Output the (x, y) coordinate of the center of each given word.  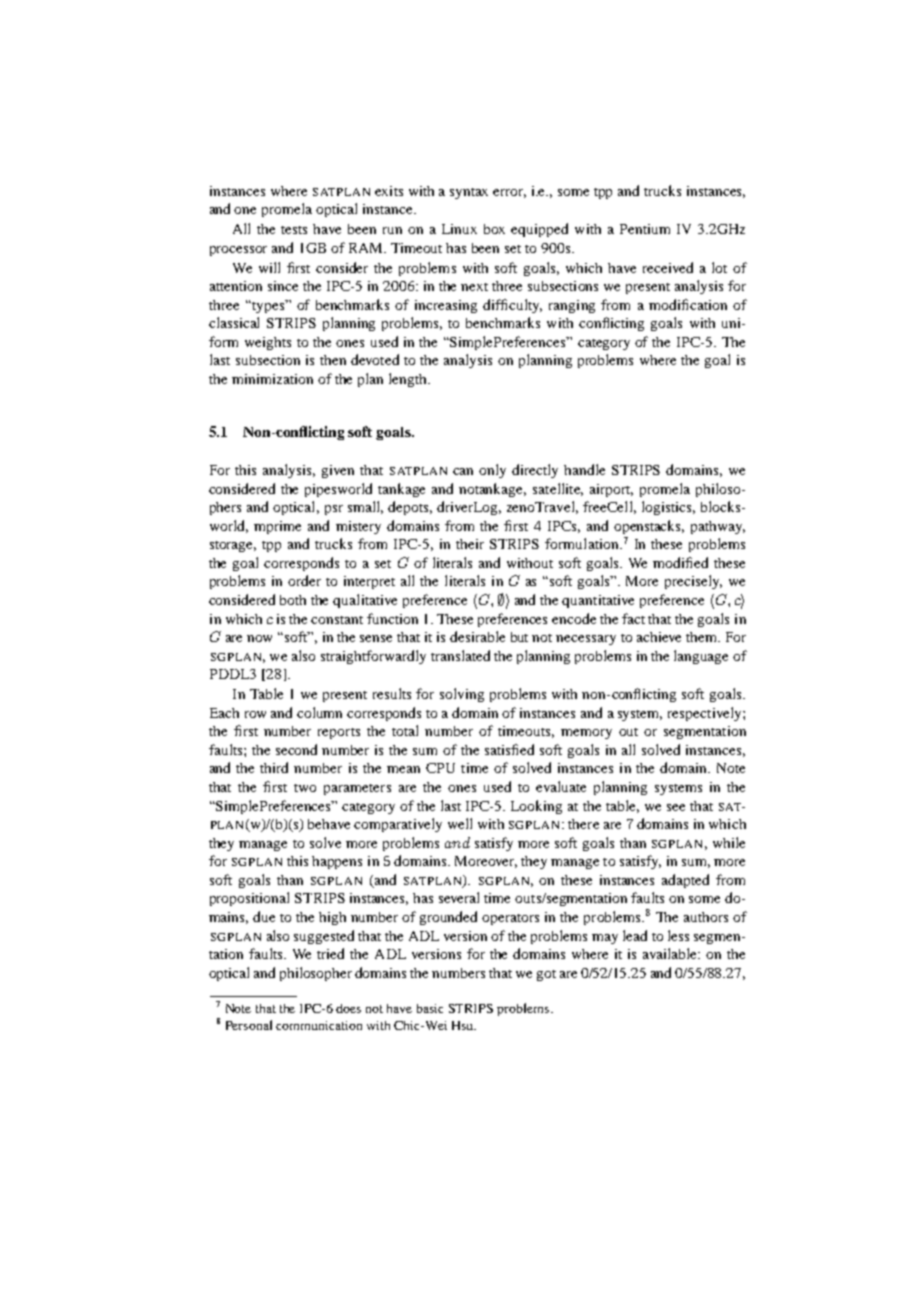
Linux (459, 229)
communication (319, 1025)
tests (294, 230)
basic (430, 1008)
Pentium (645, 229)
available (671, 953)
